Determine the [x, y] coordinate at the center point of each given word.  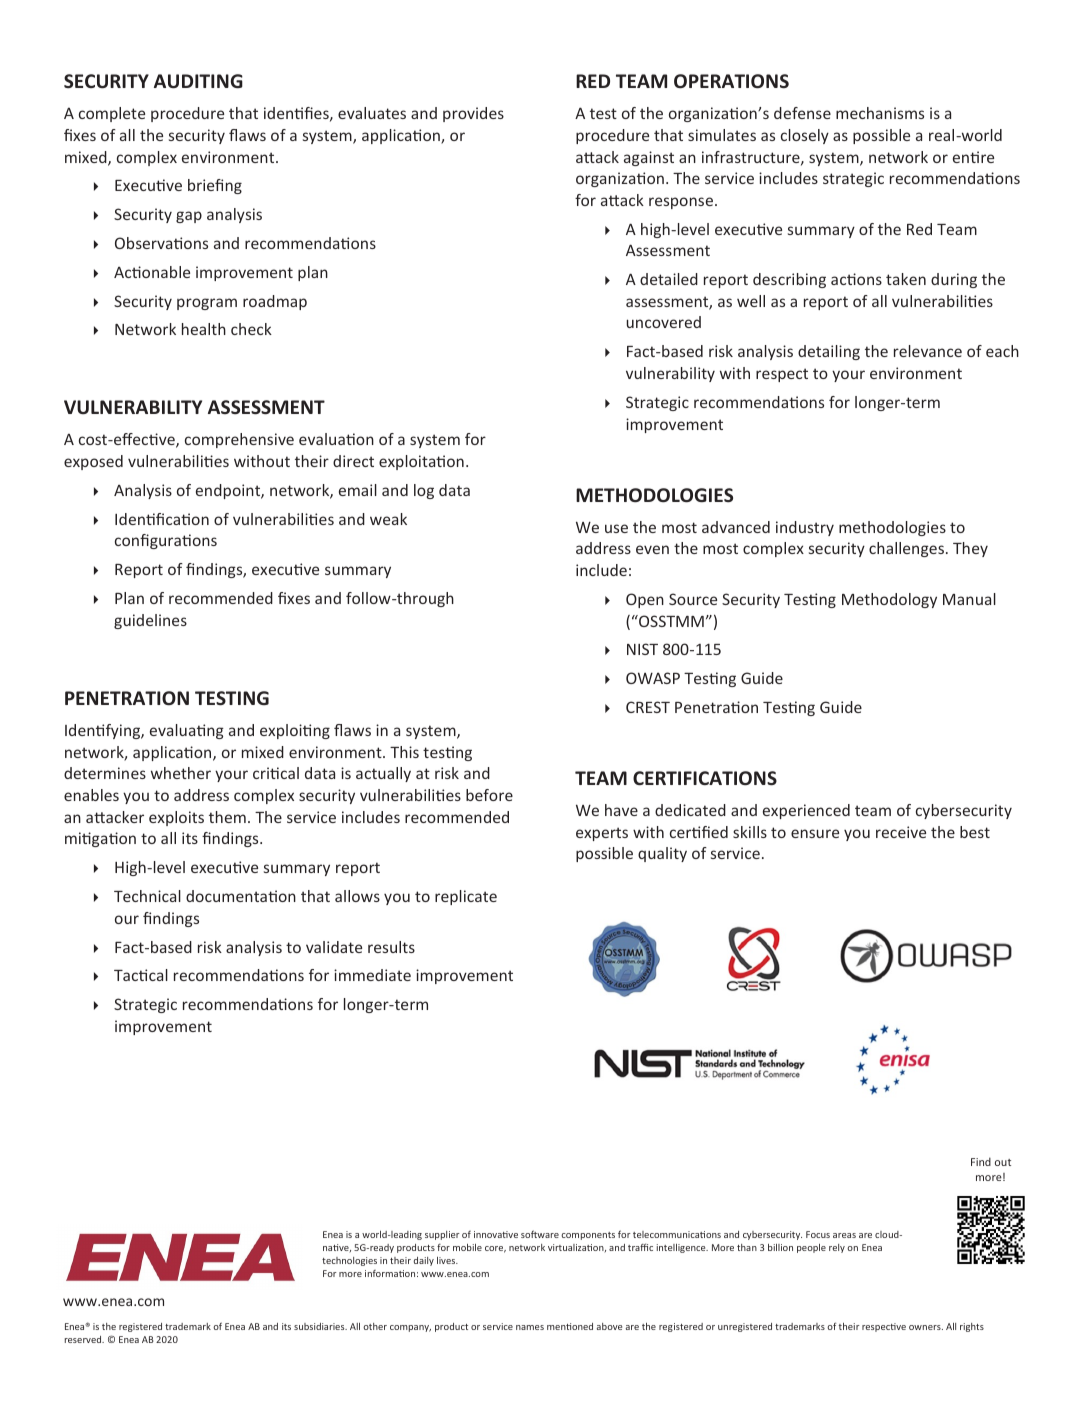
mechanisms [880, 113]
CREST [648, 707]
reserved [84, 1339]
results [391, 947]
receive [901, 832]
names [530, 1327]
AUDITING [198, 81]
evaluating [187, 731]
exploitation [421, 462]
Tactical [141, 975]
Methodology [889, 600]
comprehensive [239, 440]
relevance [928, 351]
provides [473, 114]
